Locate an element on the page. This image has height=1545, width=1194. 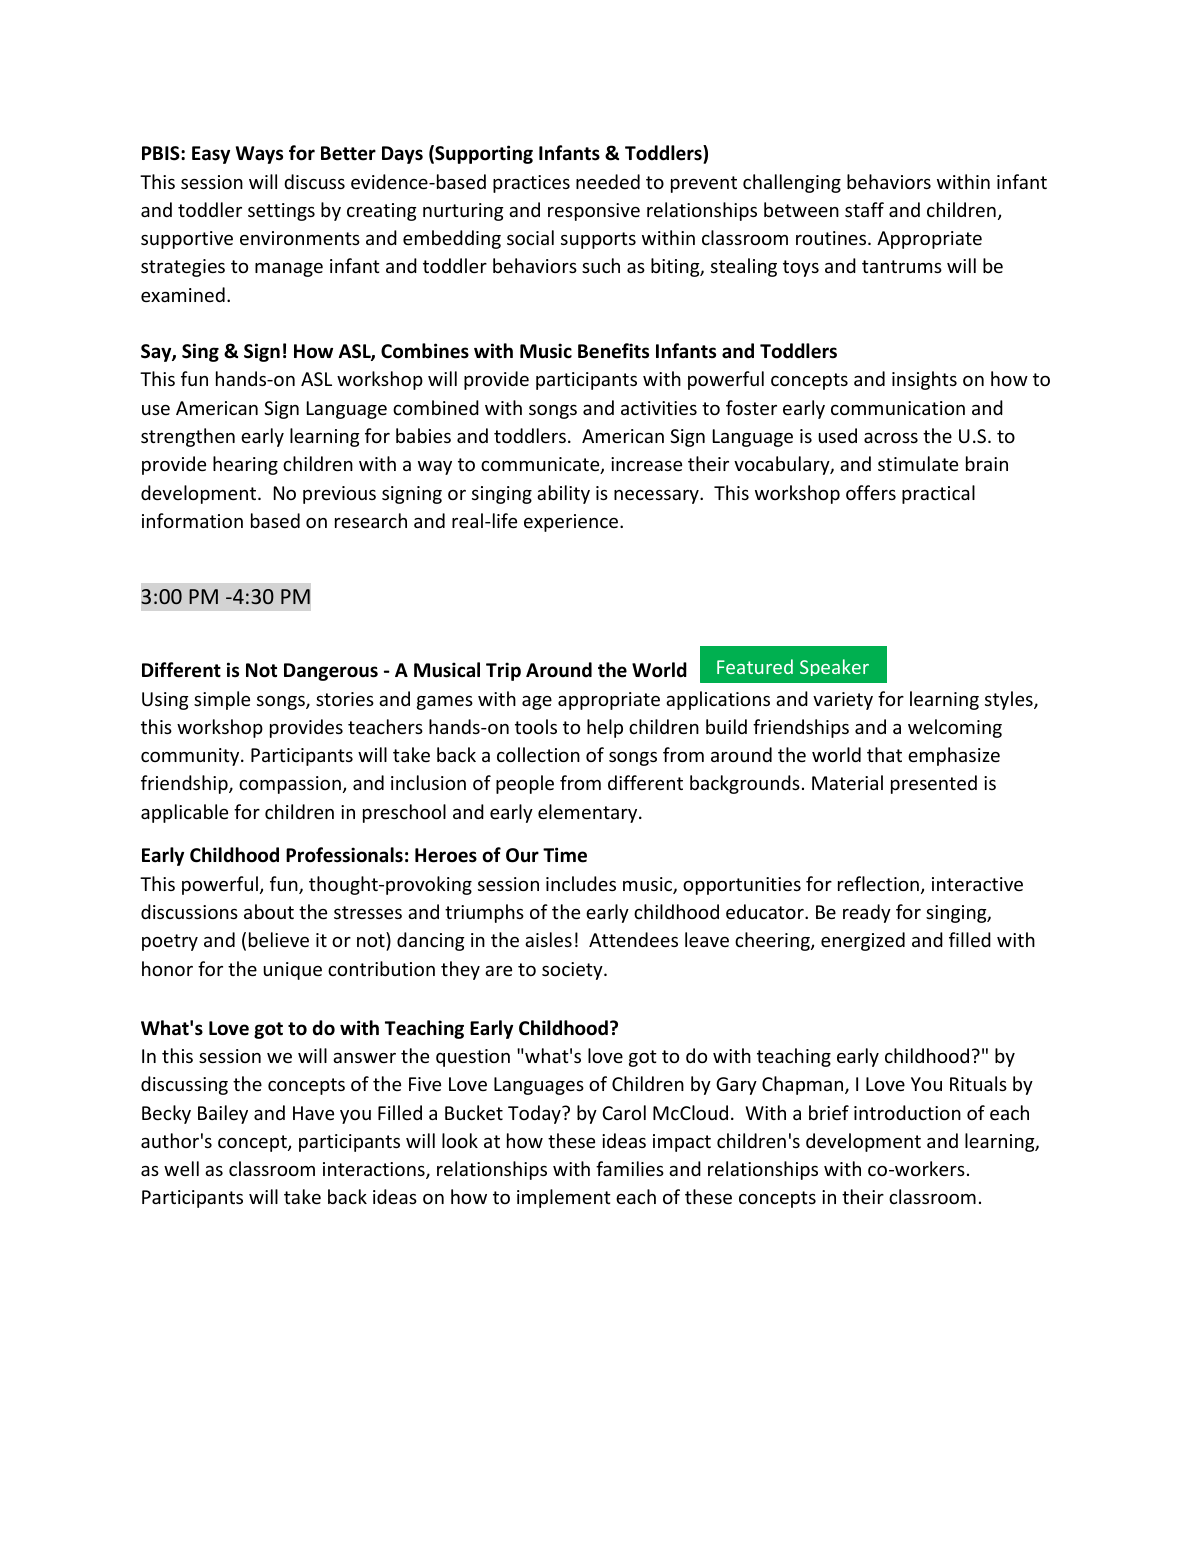
well is located at coordinates (181, 1168).
